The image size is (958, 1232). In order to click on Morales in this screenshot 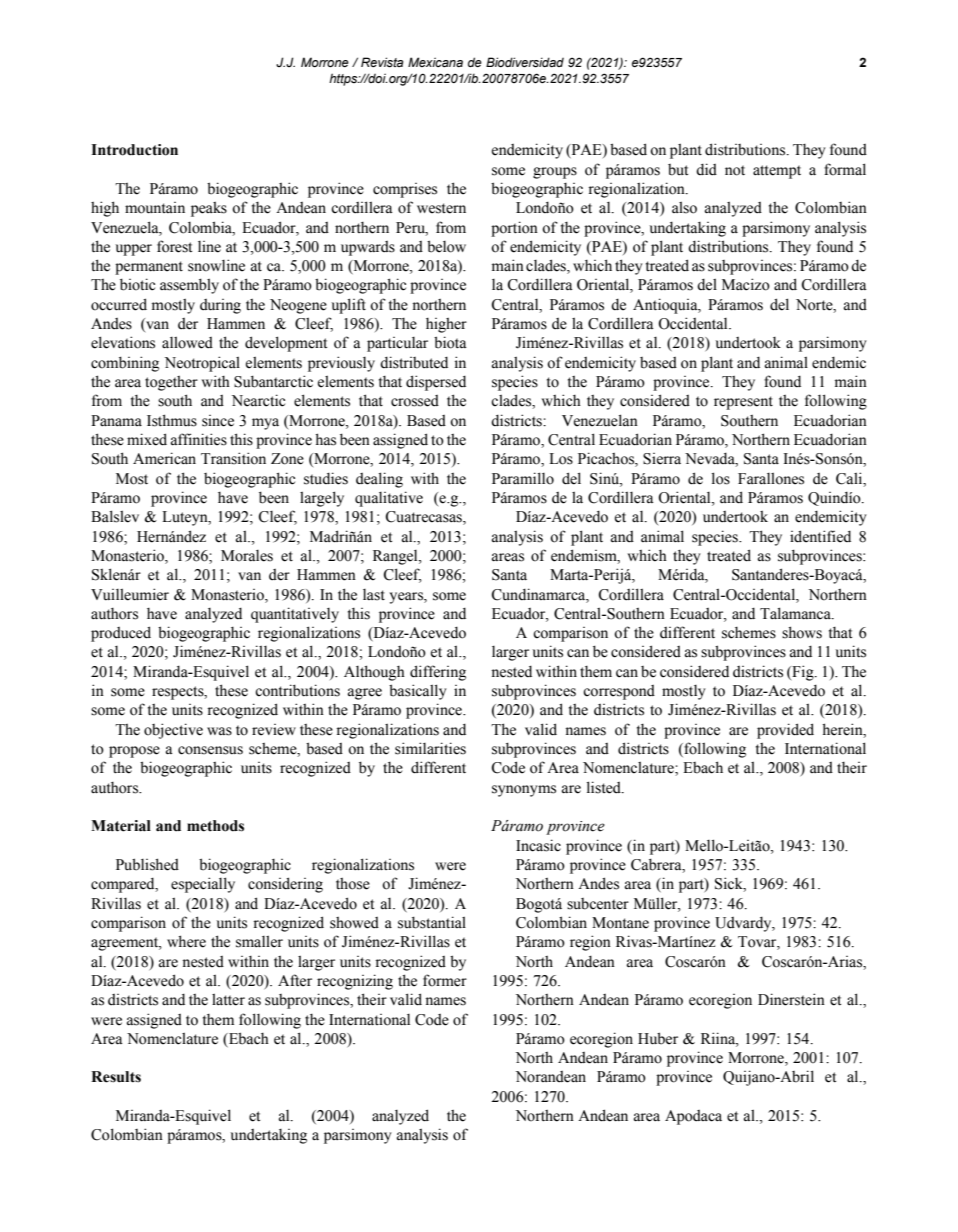, I will do `click(247, 556)`.
